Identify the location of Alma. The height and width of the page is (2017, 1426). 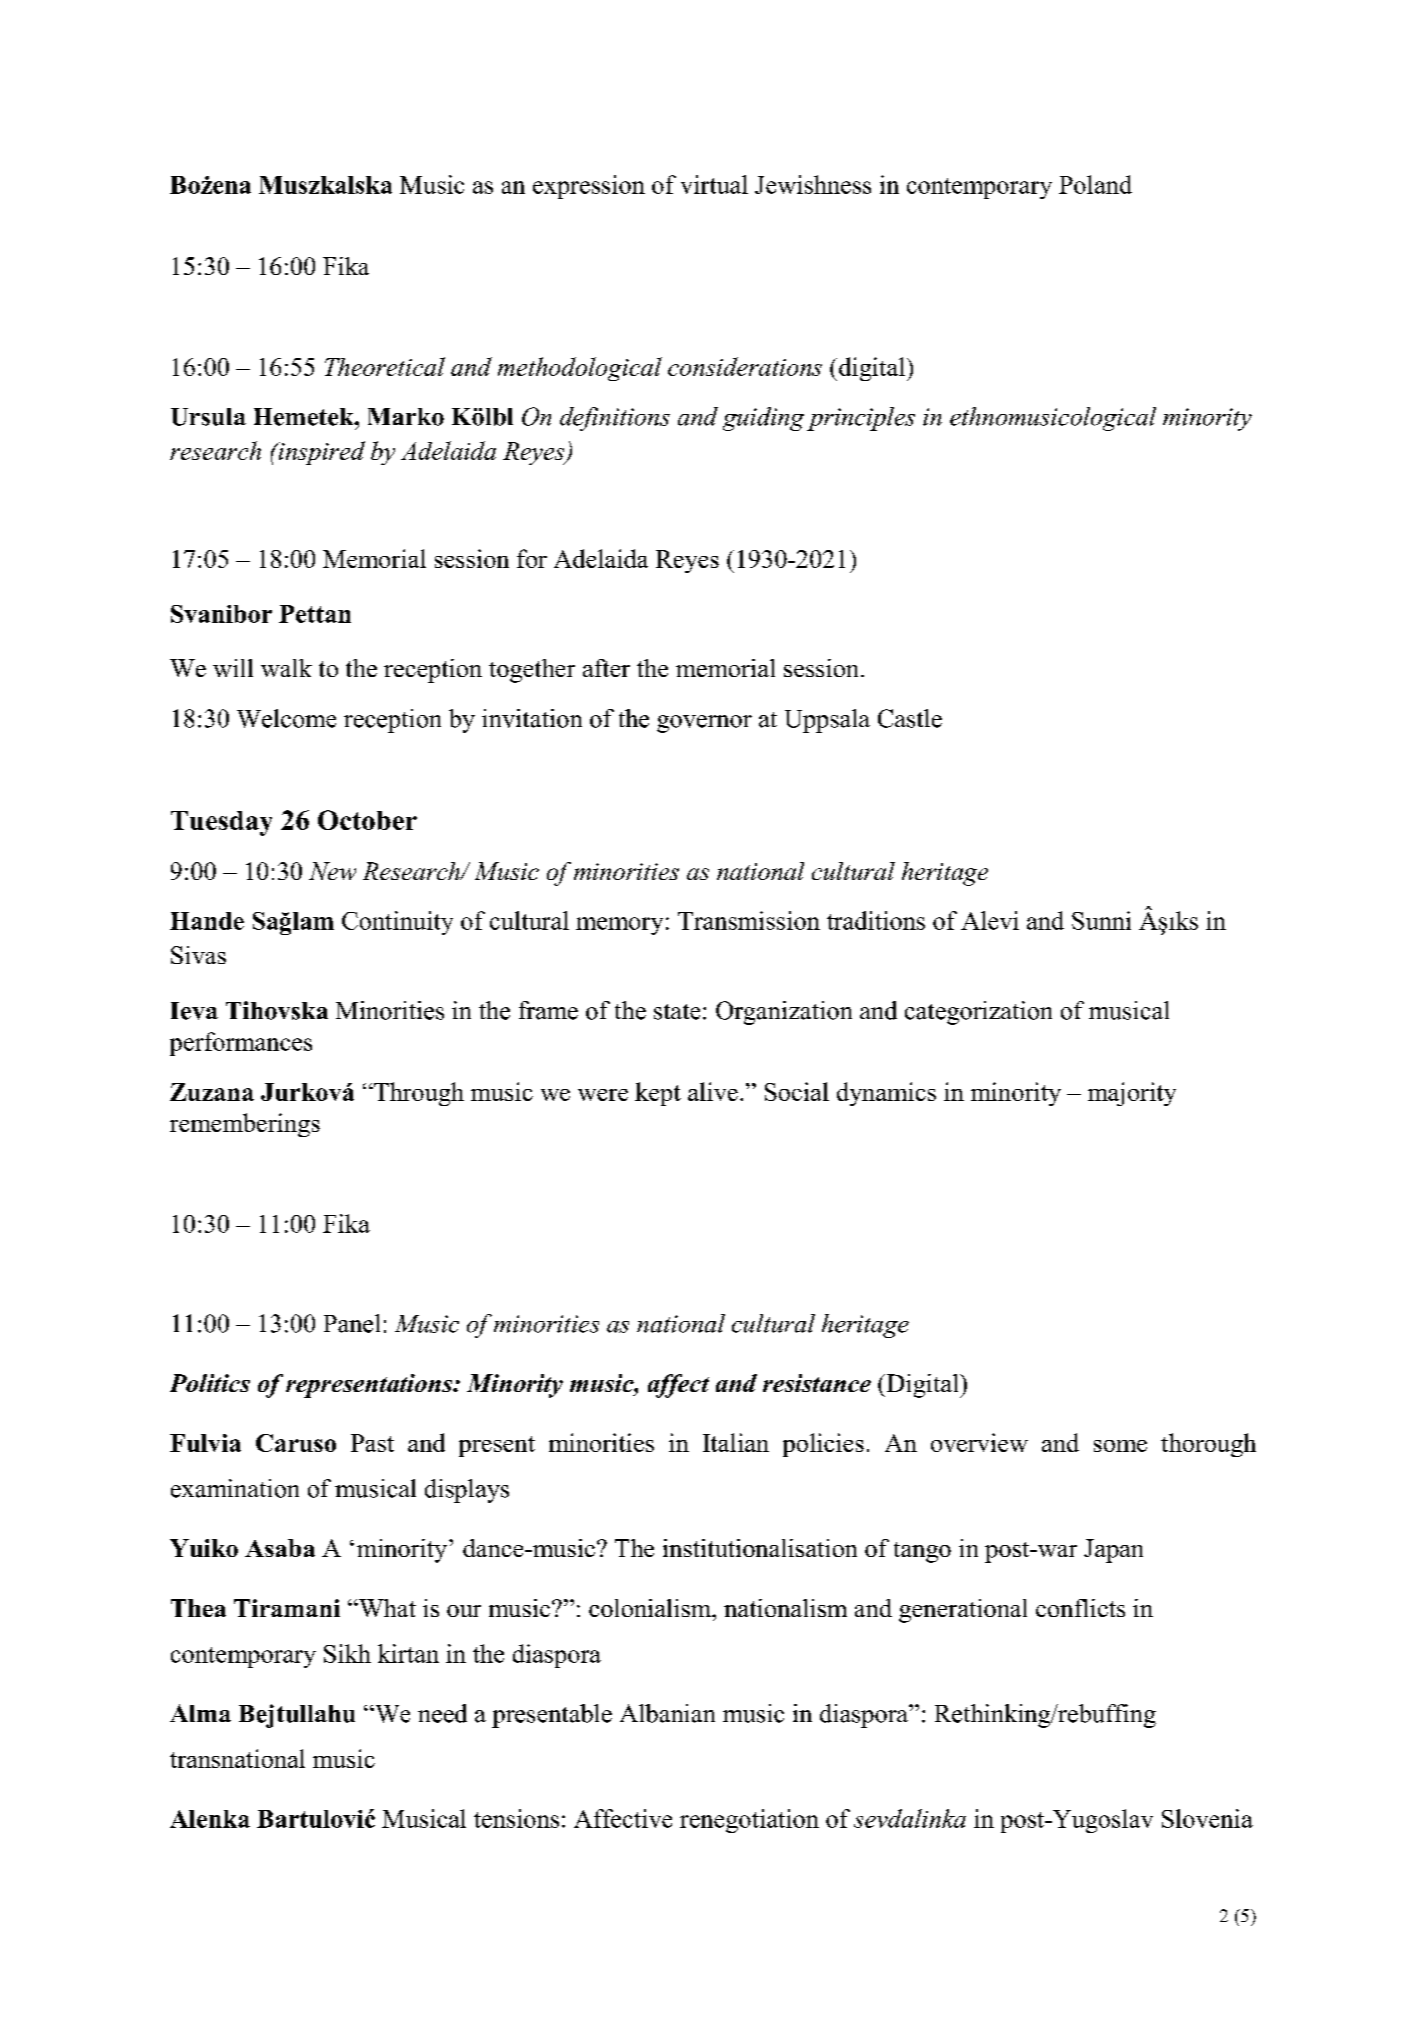
(200, 1713).
